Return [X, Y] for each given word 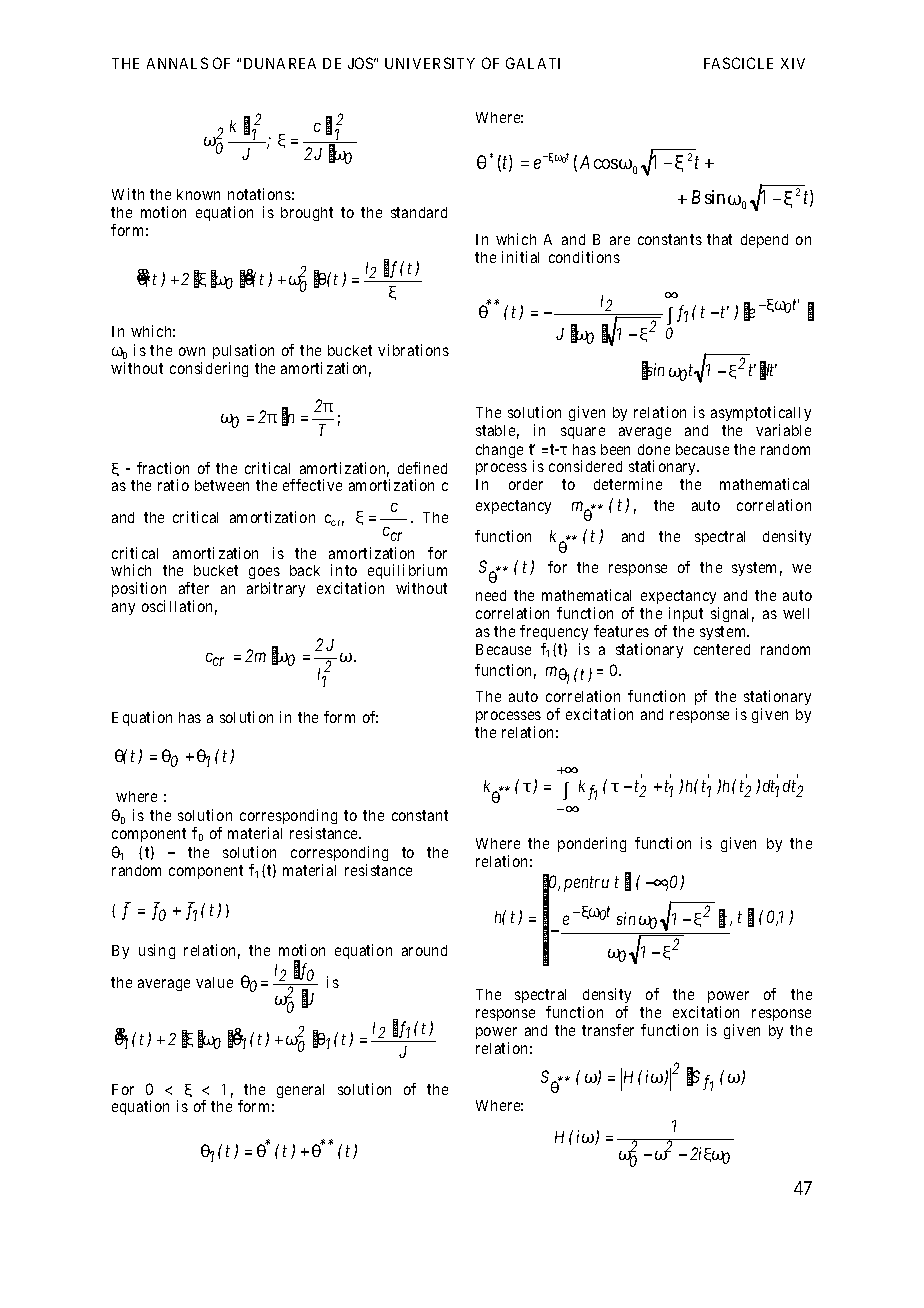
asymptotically [761, 413]
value [214, 982]
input [686, 614]
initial [520, 257]
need [491, 595]
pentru [586, 884]
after [194, 588]
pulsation [243, 351]
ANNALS [177, 63]
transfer [608, 1030]
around [424, 950]
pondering [592, 844]
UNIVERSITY [430, 63]
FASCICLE [738, 63]
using [157, 951]
